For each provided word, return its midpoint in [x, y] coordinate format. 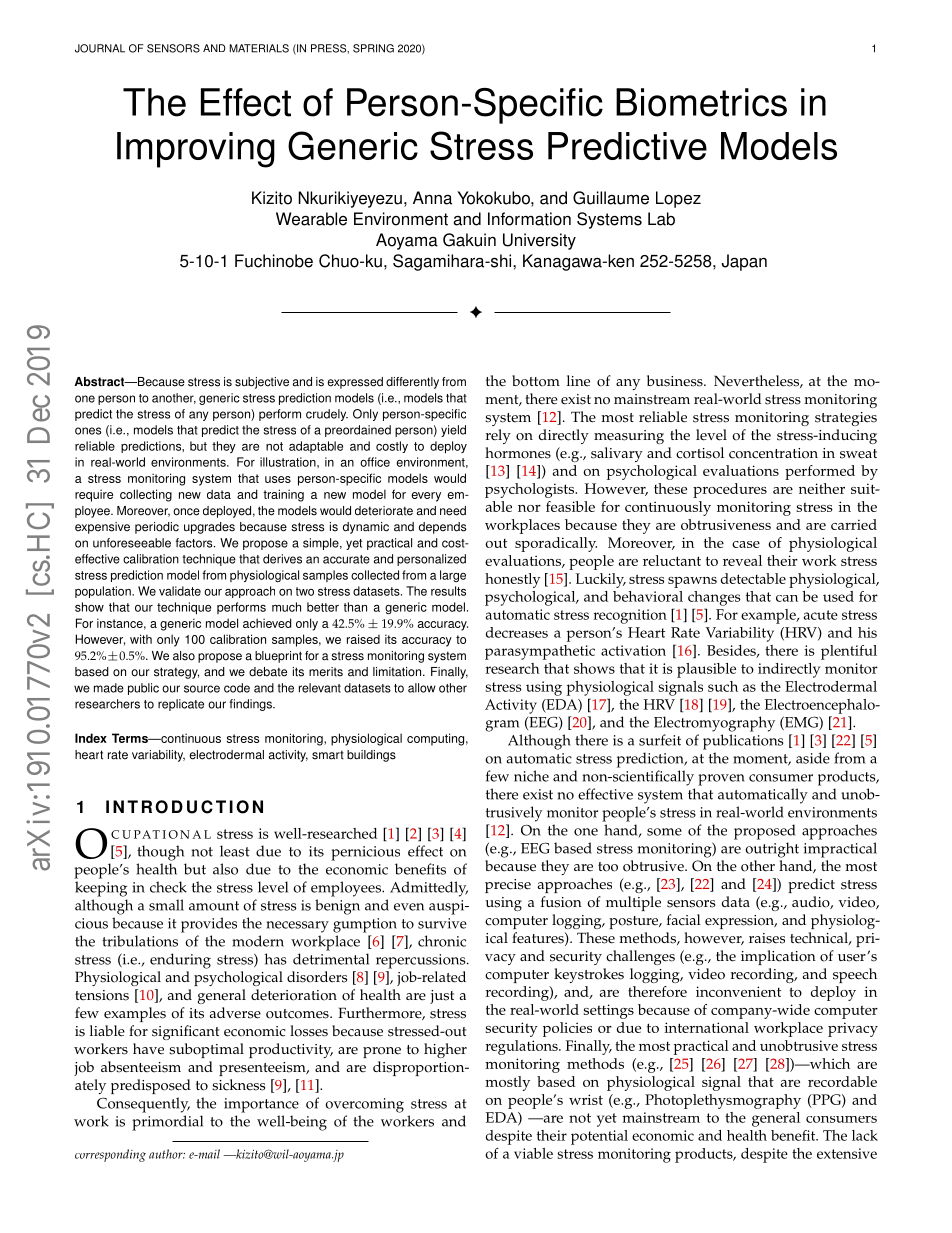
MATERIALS [259, 48]
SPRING [373, 48]
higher [445, 1050]
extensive [847, 1153]
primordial [167, 1123]
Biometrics [701, 102]
